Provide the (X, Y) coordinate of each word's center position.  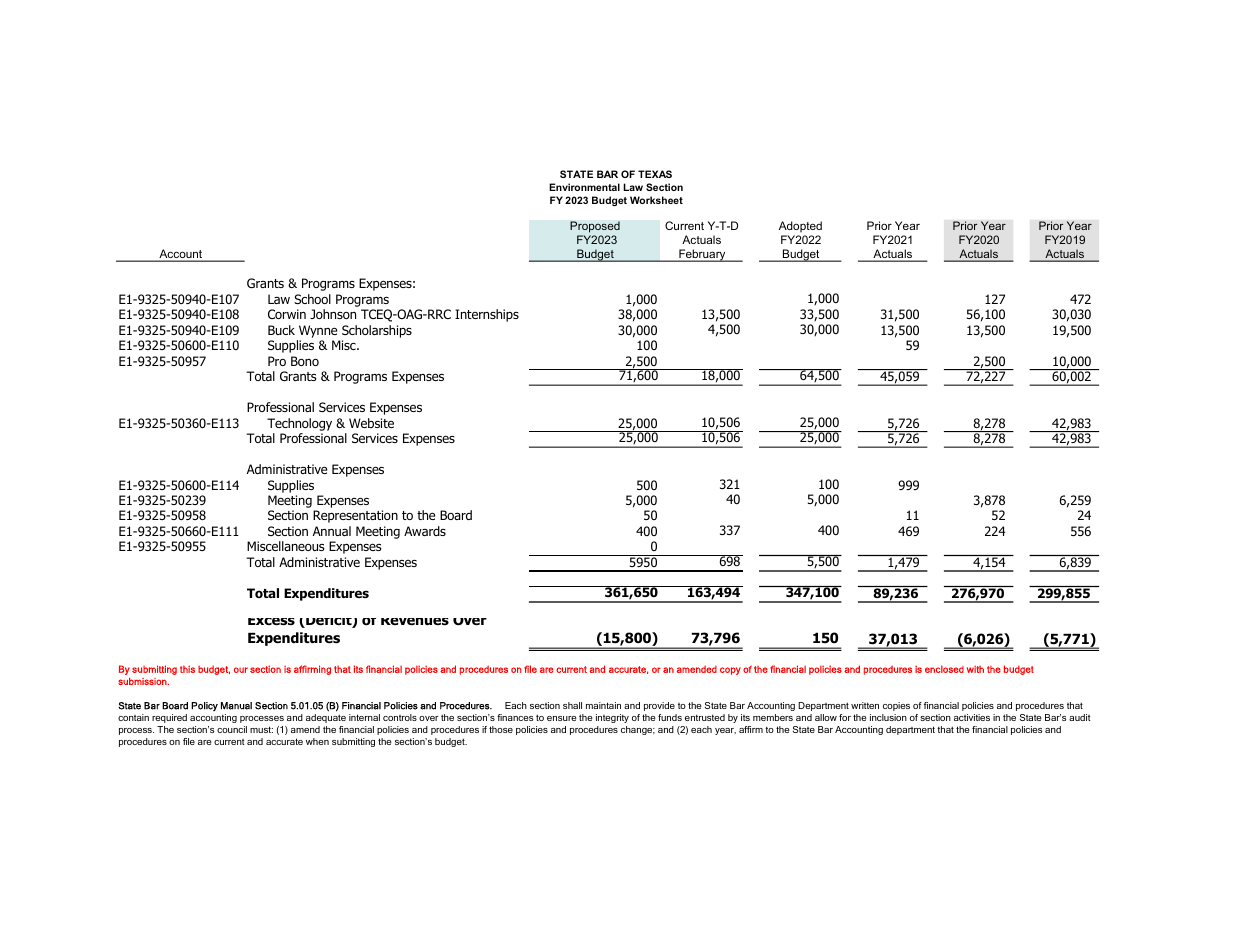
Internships (487, 315)
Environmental (584, 187)
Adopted (800, 227)
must (261, 729)
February (702, 255)
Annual (332, 531)
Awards (425, 531)
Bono (305, 361)
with (975, 669)
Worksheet (656, 200)
